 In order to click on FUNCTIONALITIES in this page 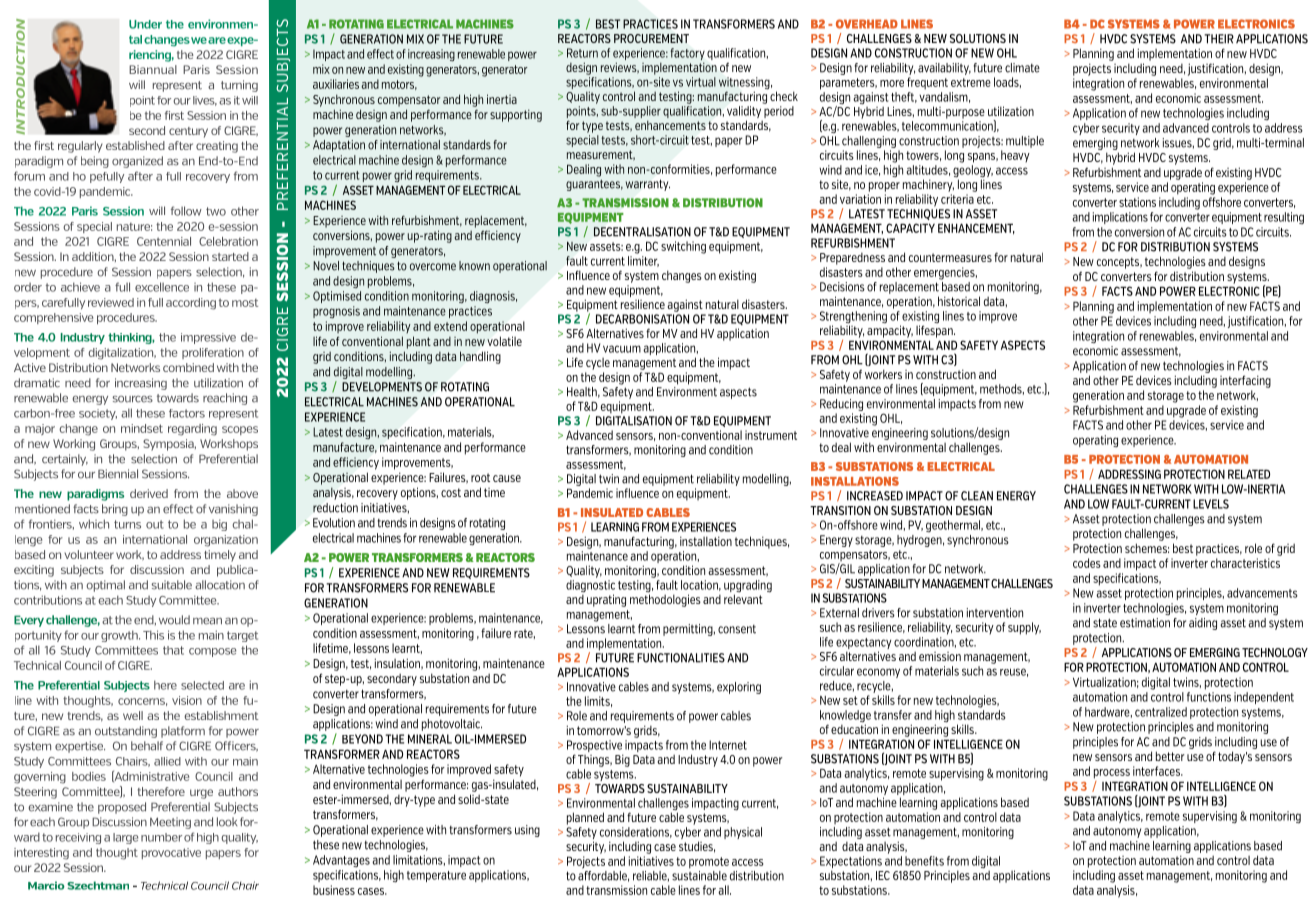, I will do `click(681, 658)`.
